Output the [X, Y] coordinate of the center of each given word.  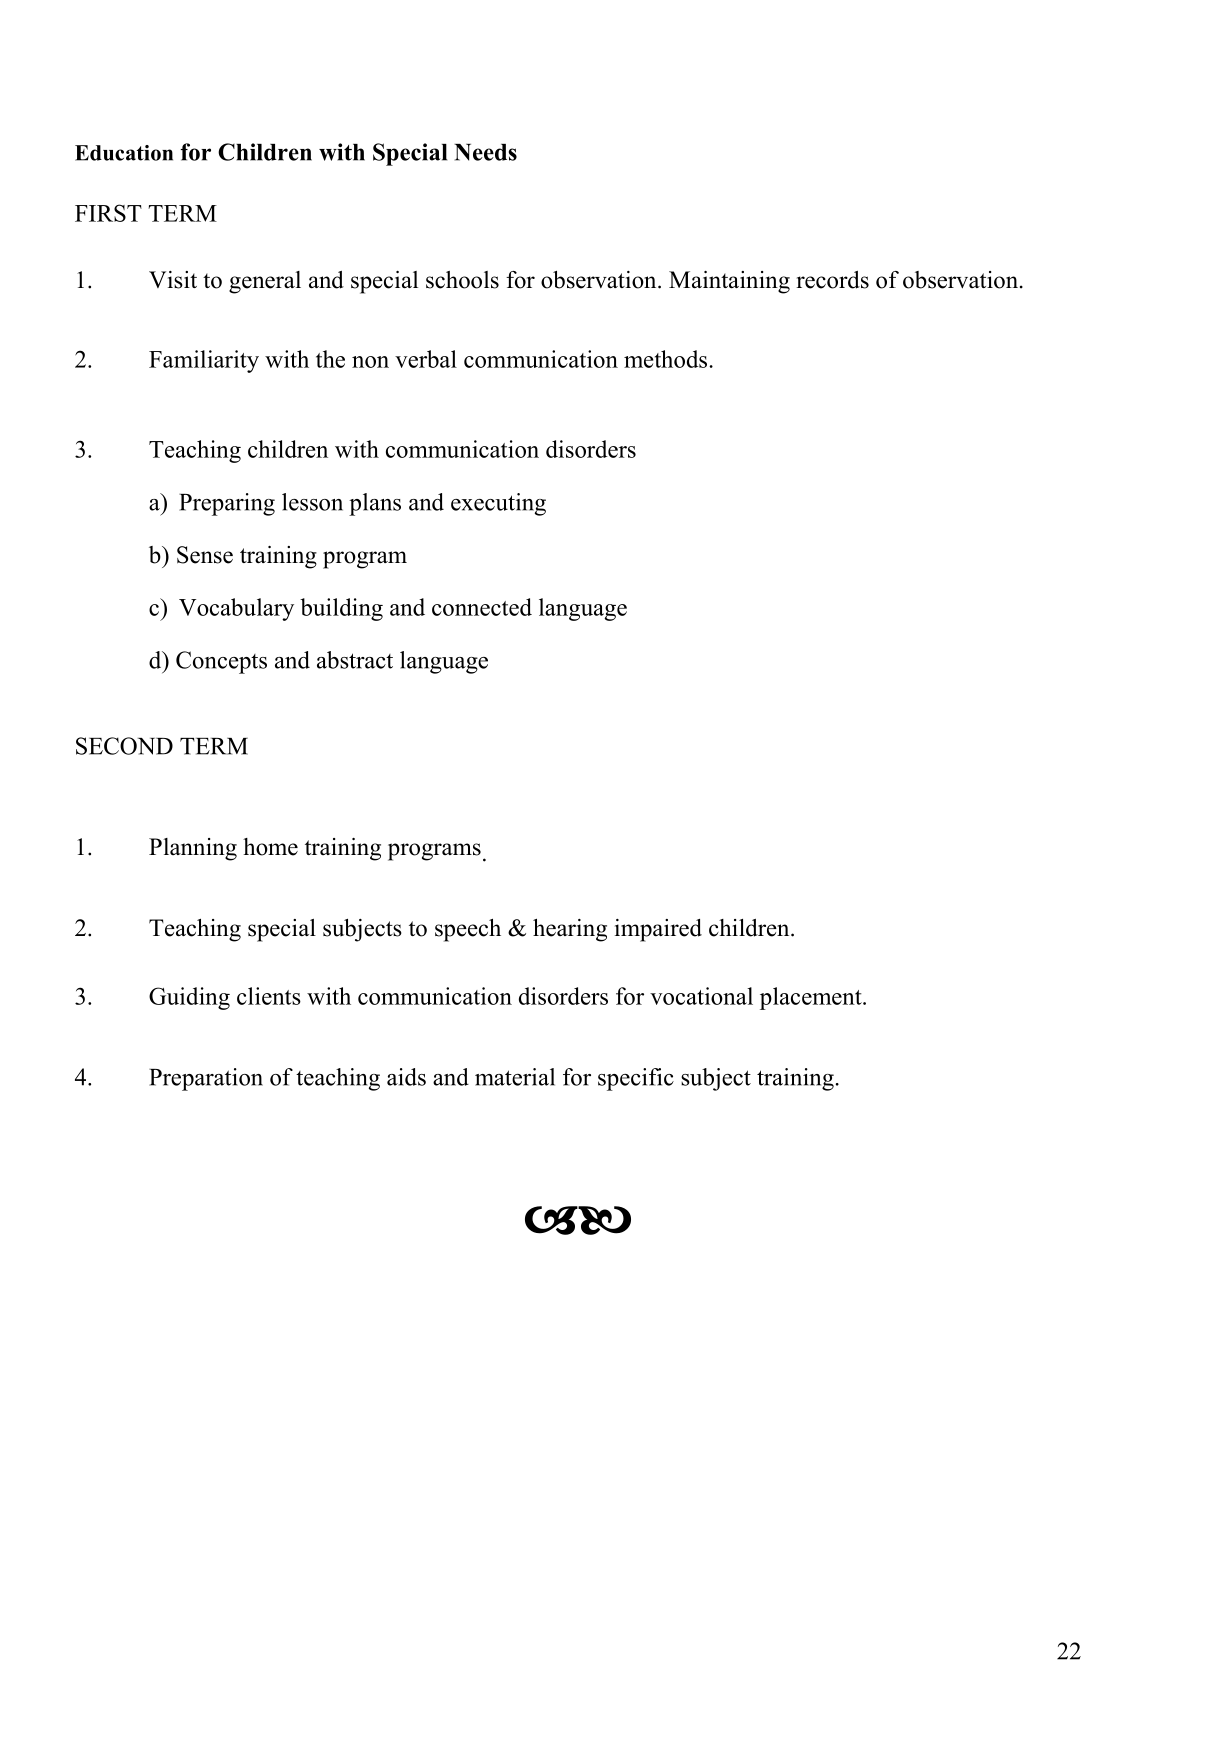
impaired [658, 930]
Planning [193, 849]
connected [482, 607]
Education [124, 153]
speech [468, 930]
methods [667, 359]
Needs [485, 152]
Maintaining [729, 282]
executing [498, 504]
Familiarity [204, 361]
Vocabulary [236, 609]
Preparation [206, 1079]
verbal [426, 359]
